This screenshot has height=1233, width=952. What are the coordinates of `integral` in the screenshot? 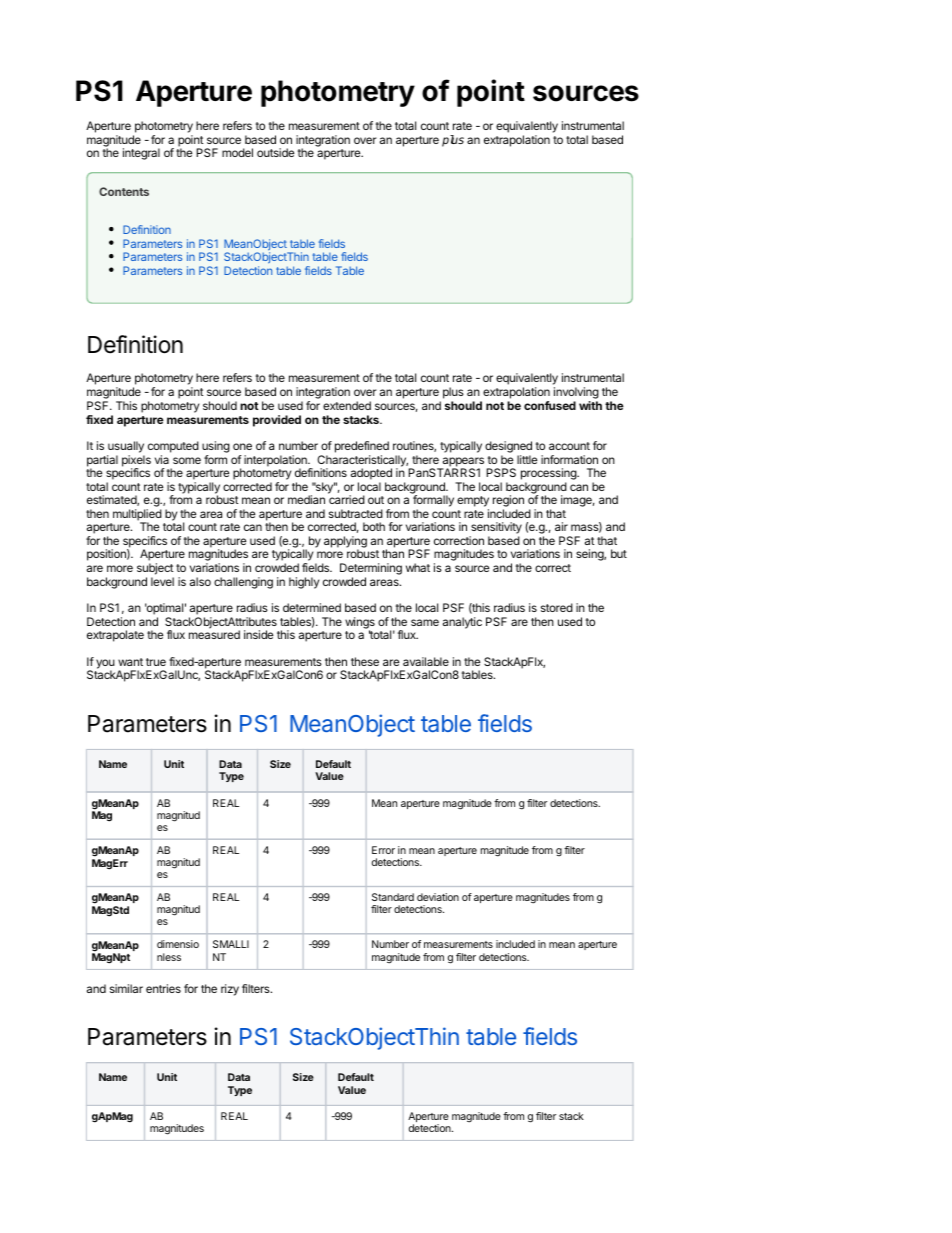 It's located at (141, 154).
